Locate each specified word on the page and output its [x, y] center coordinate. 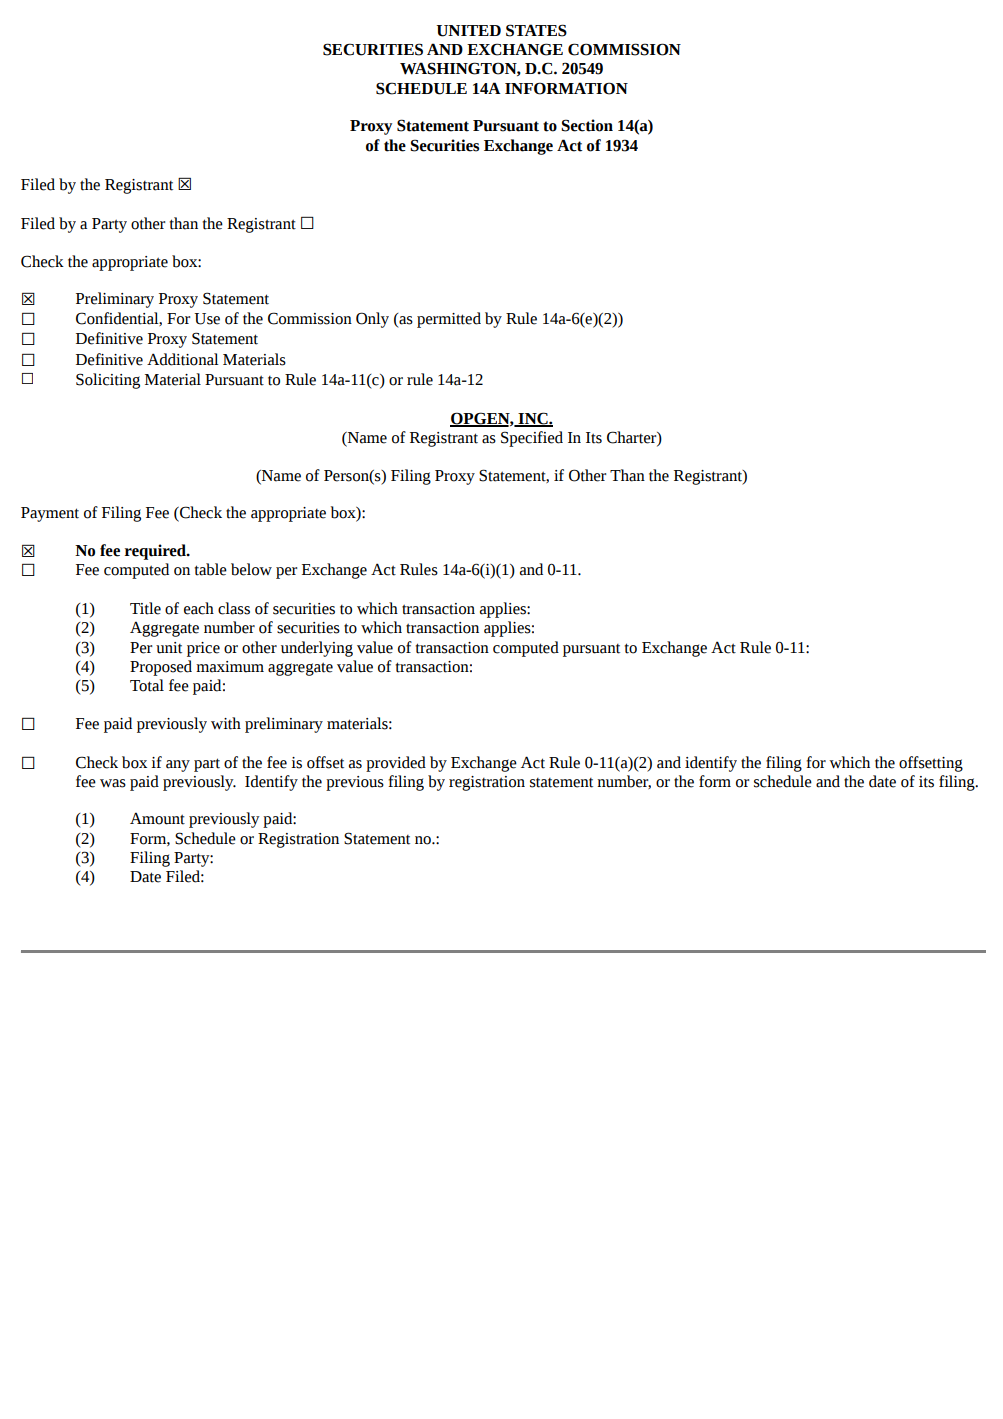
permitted [449, 320]
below [251, 569]
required [156, 552]
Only [372, 320]
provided [396, 764]
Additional [183, 359]
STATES [536, 30]
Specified [532, 439]
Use [207, 319]
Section [587, 125]
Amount [157, 818]
